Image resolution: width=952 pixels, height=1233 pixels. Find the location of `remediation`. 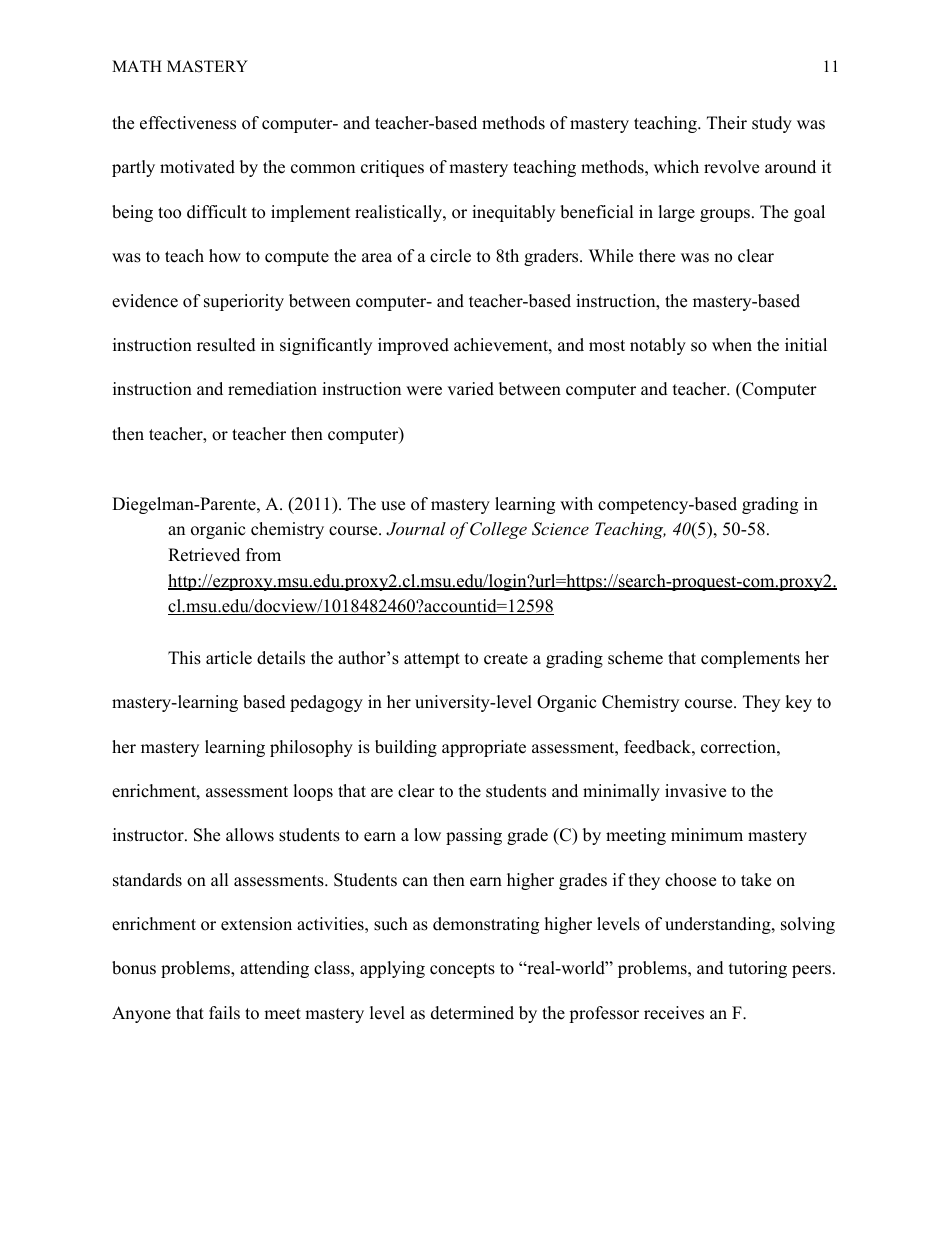

remediation is located at coordinates (272, 389).
